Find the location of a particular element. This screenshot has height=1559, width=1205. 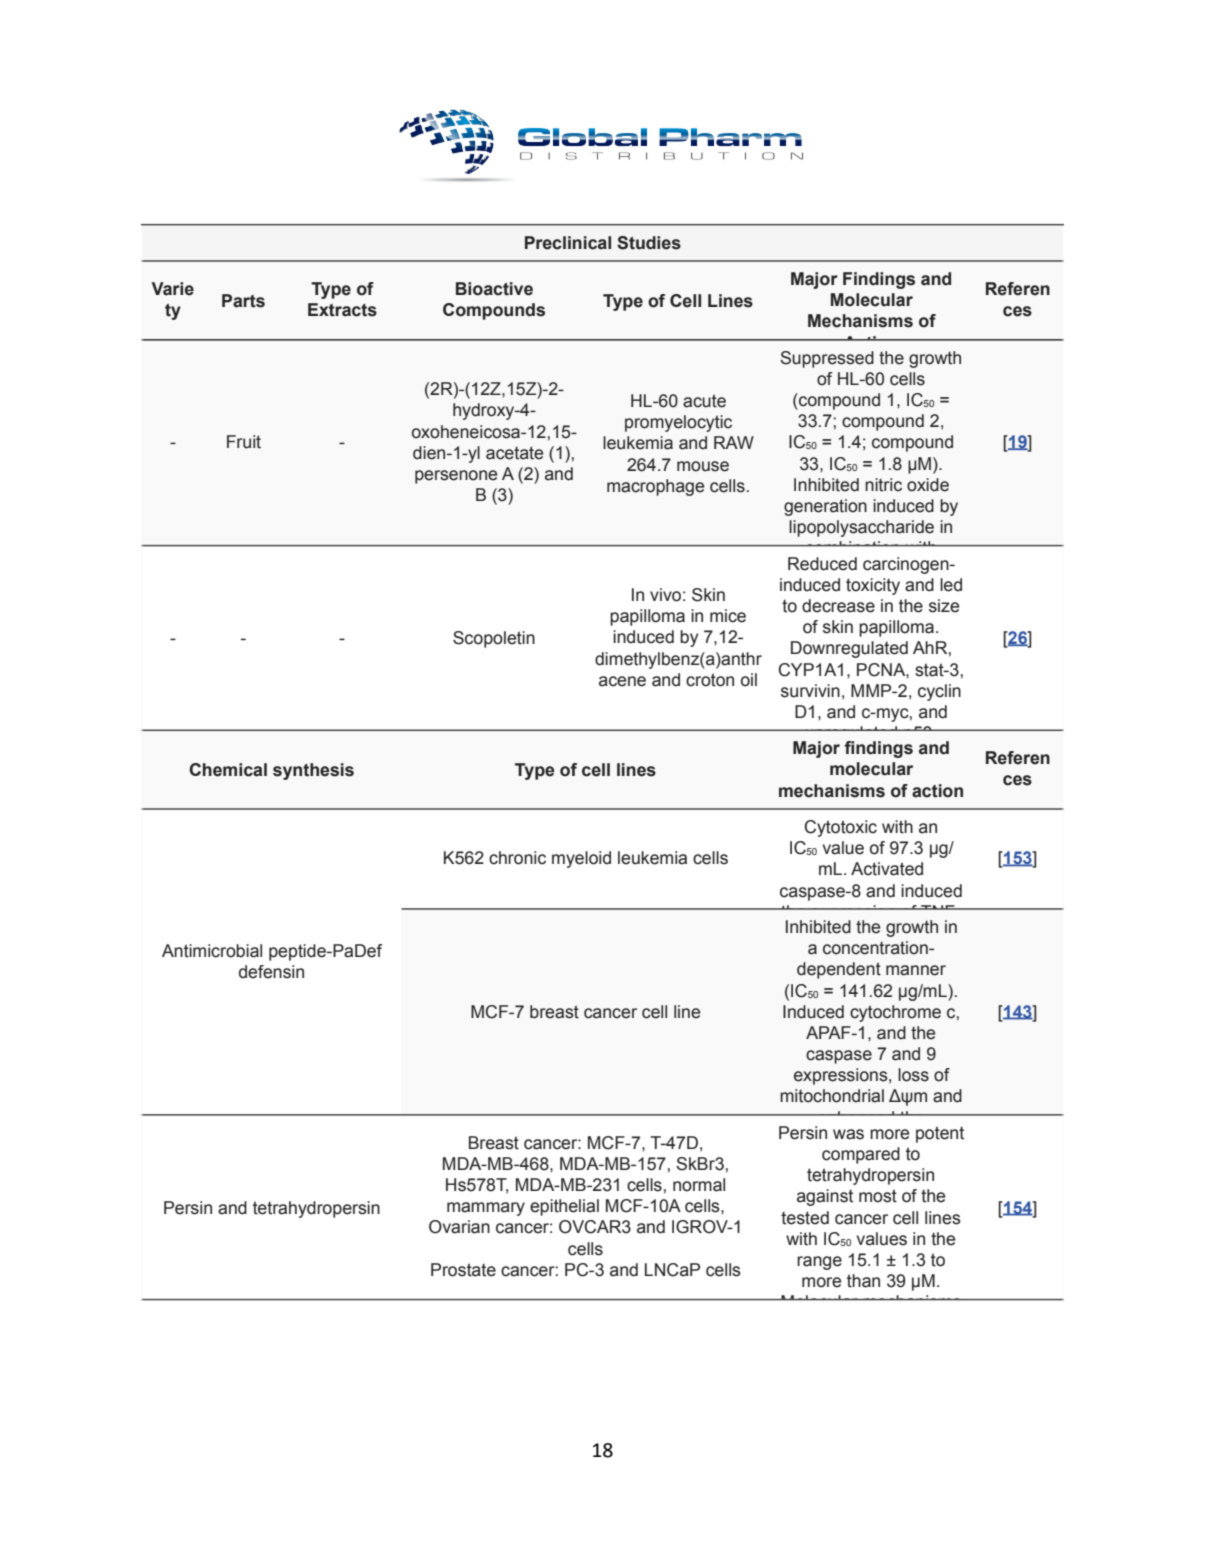

myeloid is located at coordinates (581, 859).
